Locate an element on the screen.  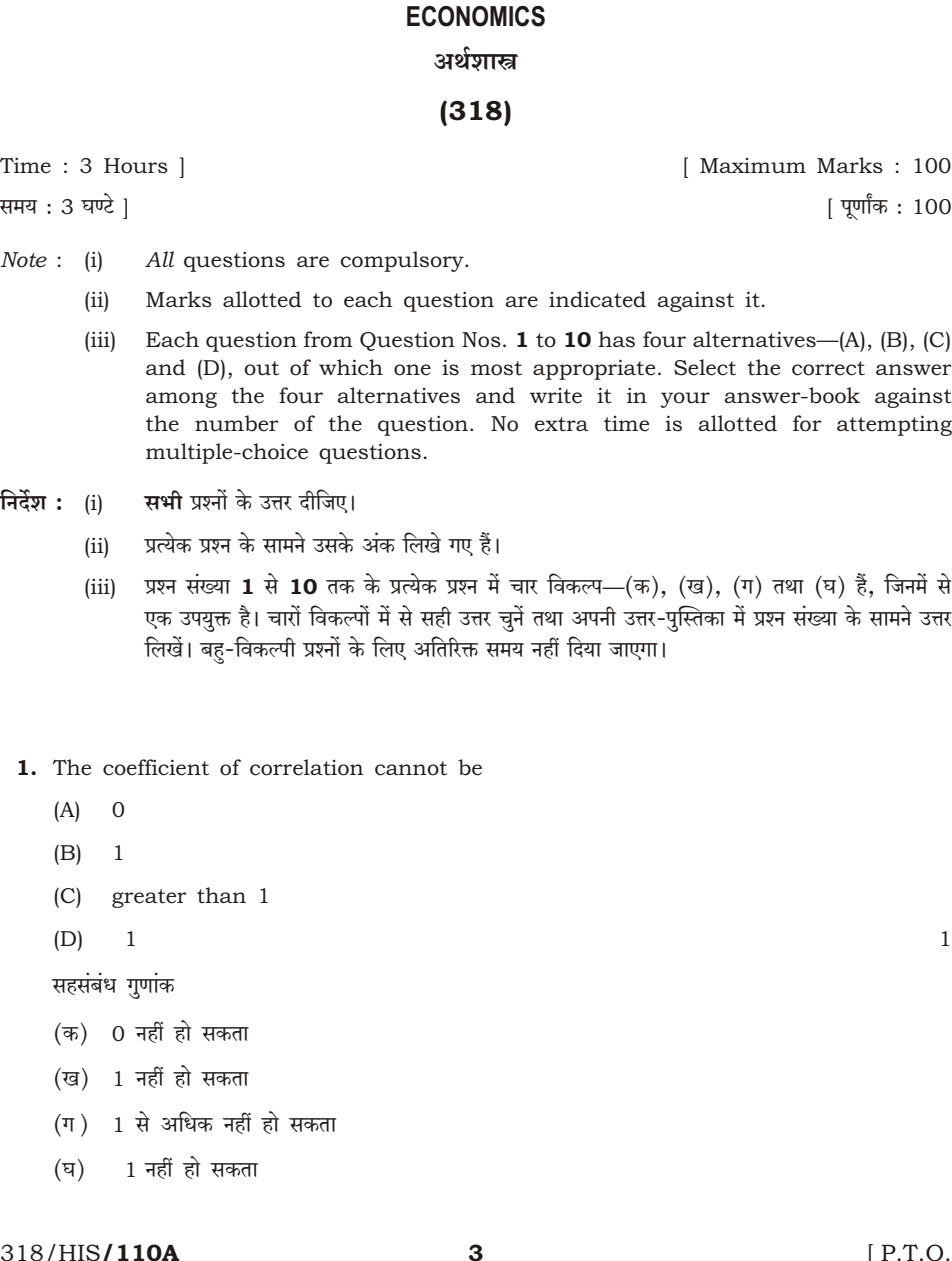
one is located at coordinates (412, 370).
